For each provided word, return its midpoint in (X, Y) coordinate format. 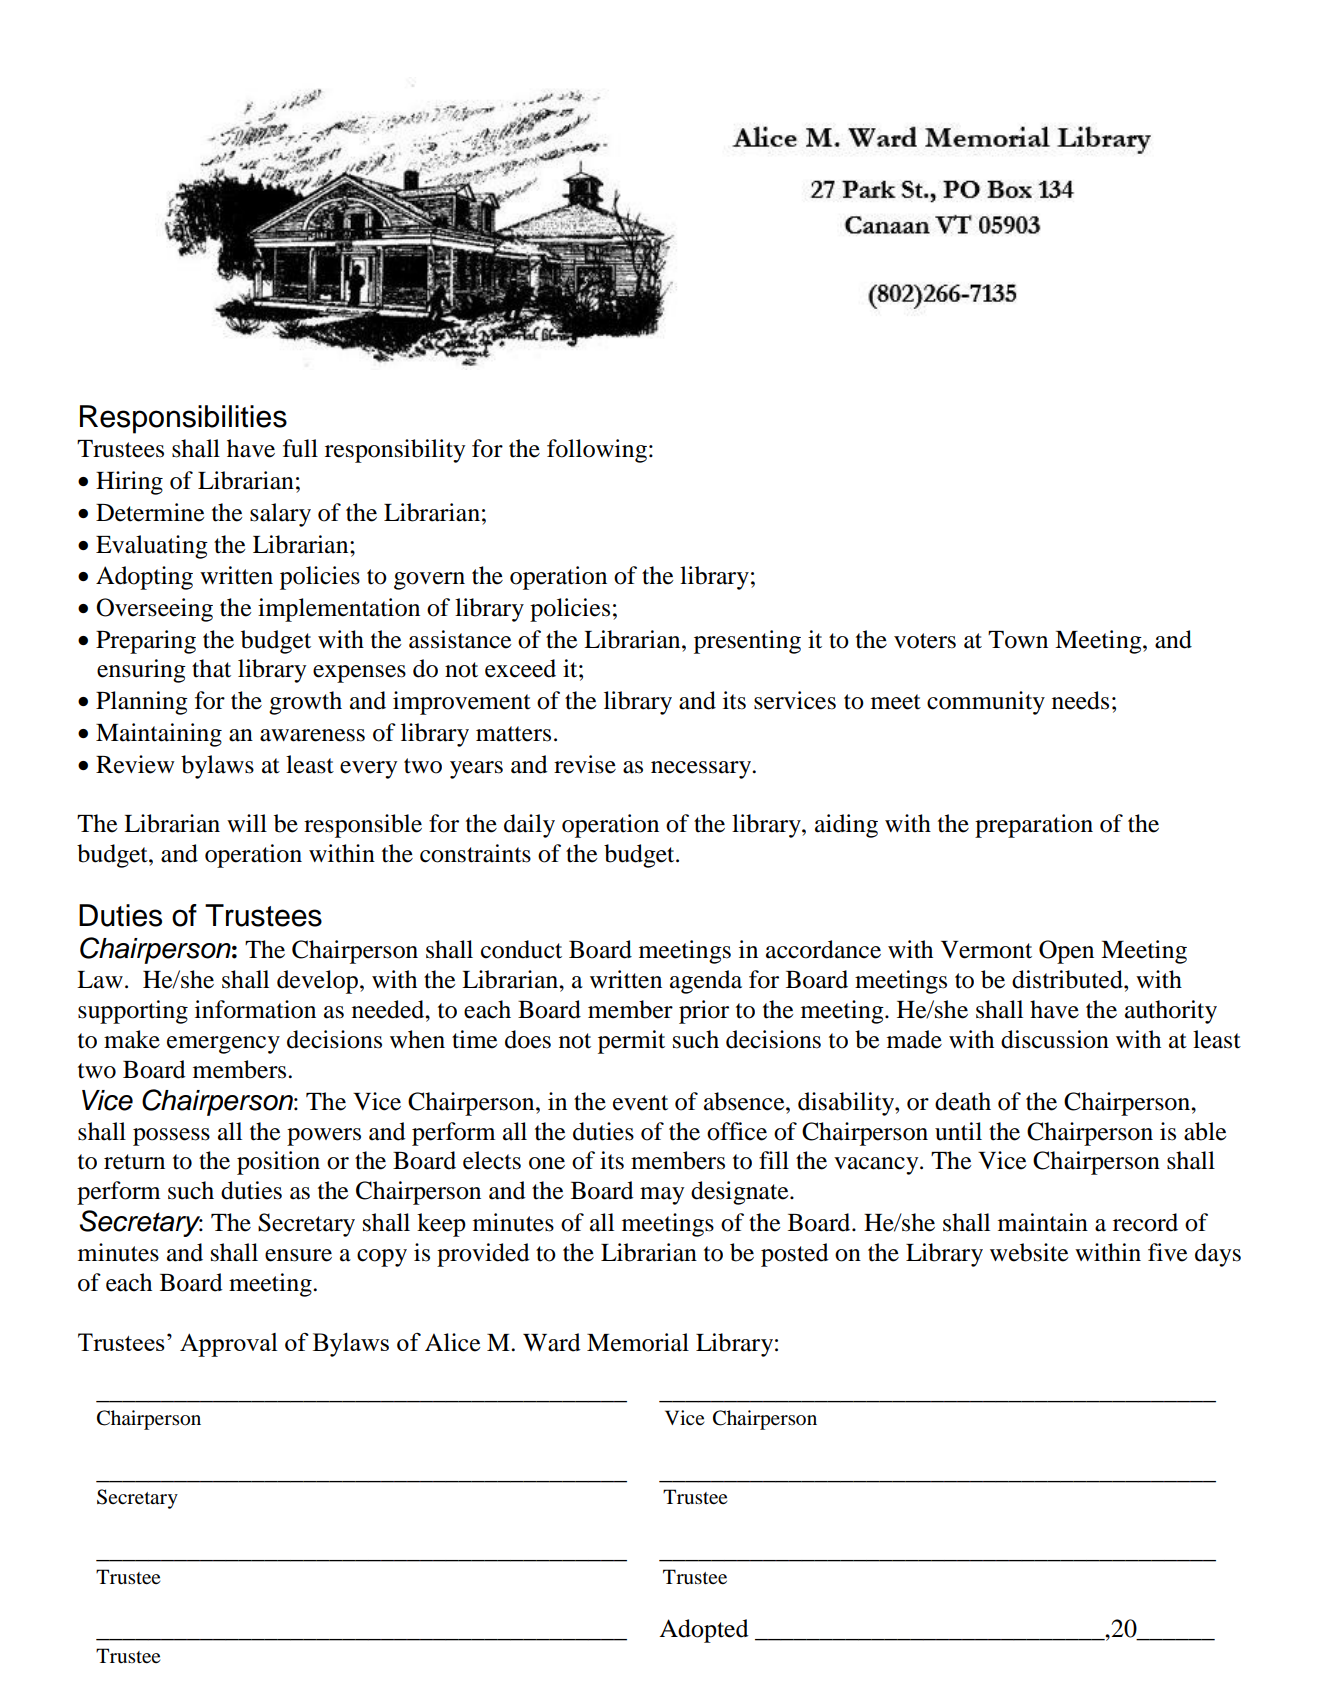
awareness (312, 735)
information (255, 1009)
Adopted (704, 1631)
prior (704, 1012)
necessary (702, 770)
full (300, 448)
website (1029, 1252)
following (597, 451)
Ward (552, 1342)
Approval (229, 1345)
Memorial (638, 1342)
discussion (1055, 1039)
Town (1018, 640)
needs (1080, 700)
